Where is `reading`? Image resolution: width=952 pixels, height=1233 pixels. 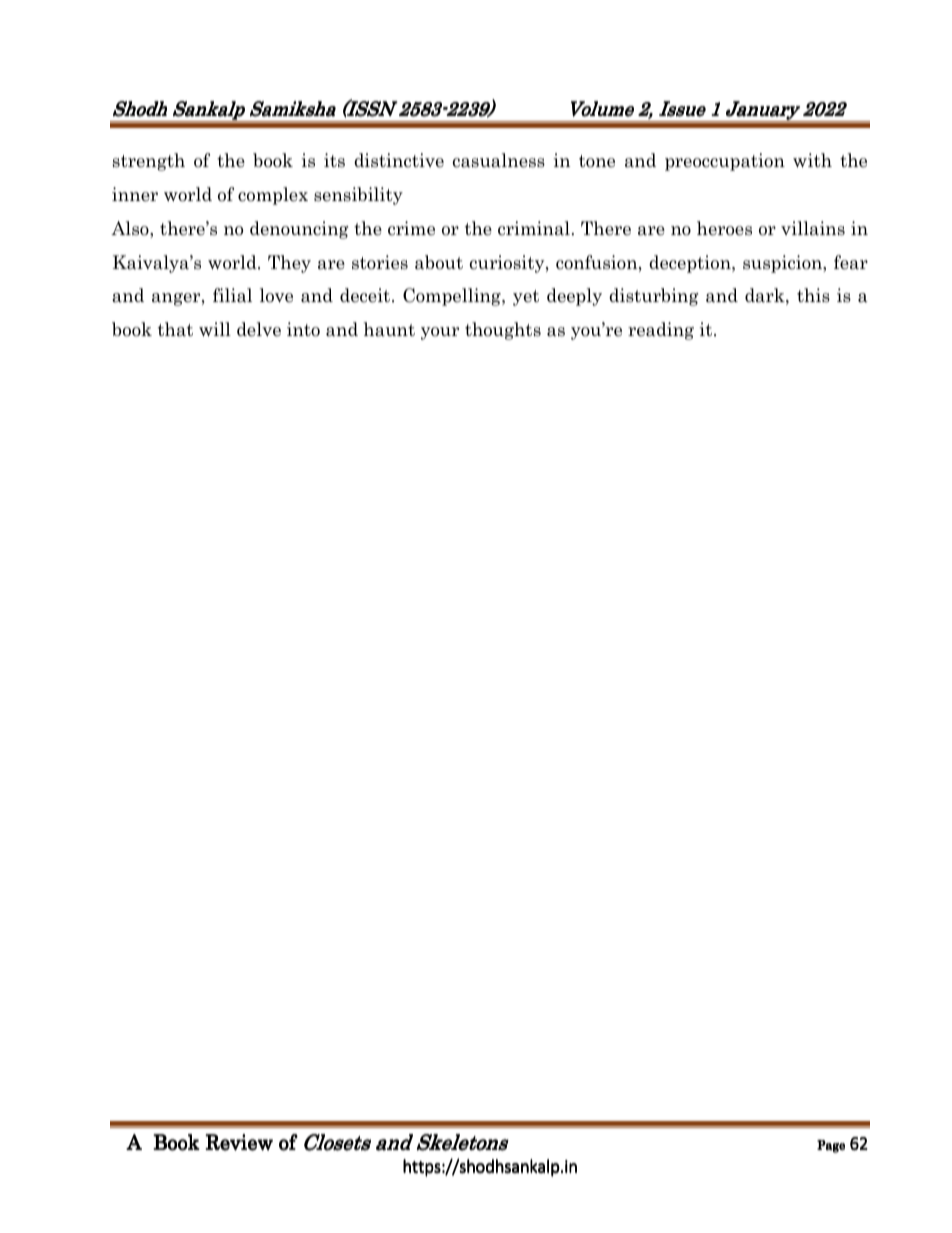
reading is located at coordinates (661, 331).
